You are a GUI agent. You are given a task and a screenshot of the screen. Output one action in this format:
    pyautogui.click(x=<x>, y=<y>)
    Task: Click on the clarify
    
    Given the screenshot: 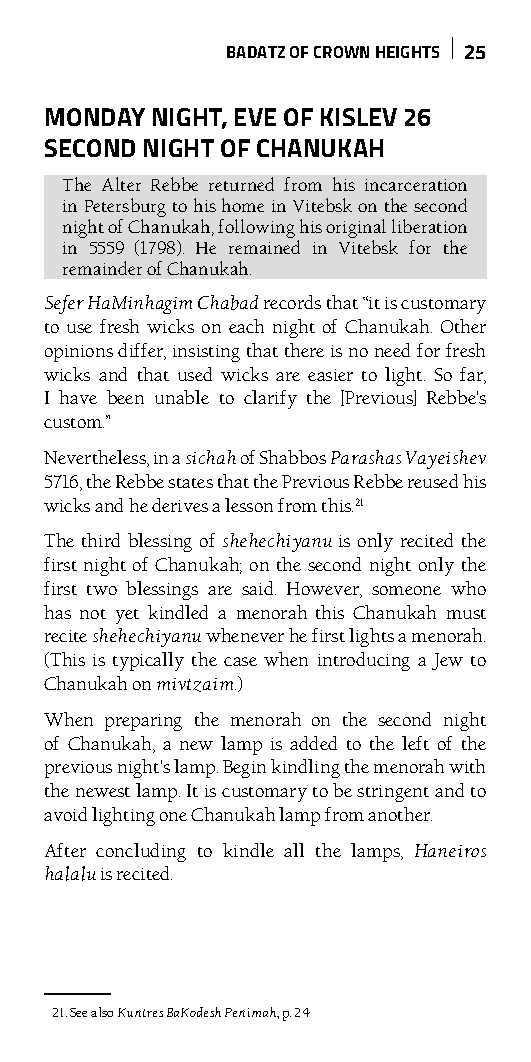 What is the action you would take?
    pyautogui.click(x=270, y=399)
